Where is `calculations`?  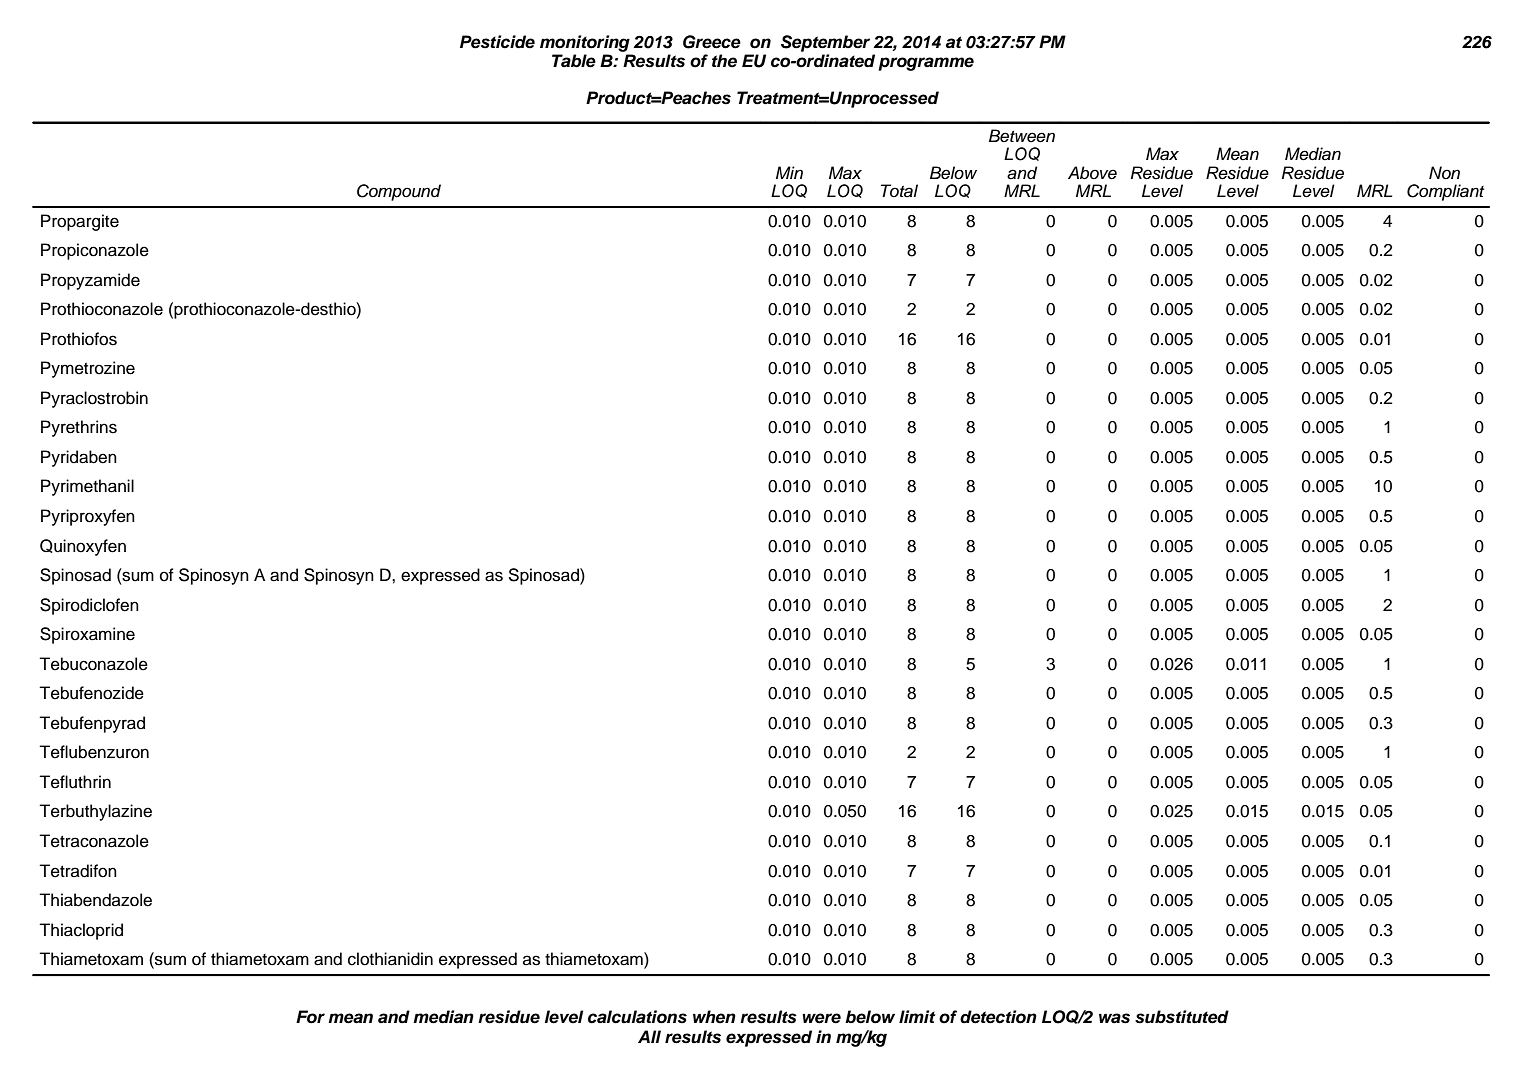 calculations is located at coordinates (637, 1017).
